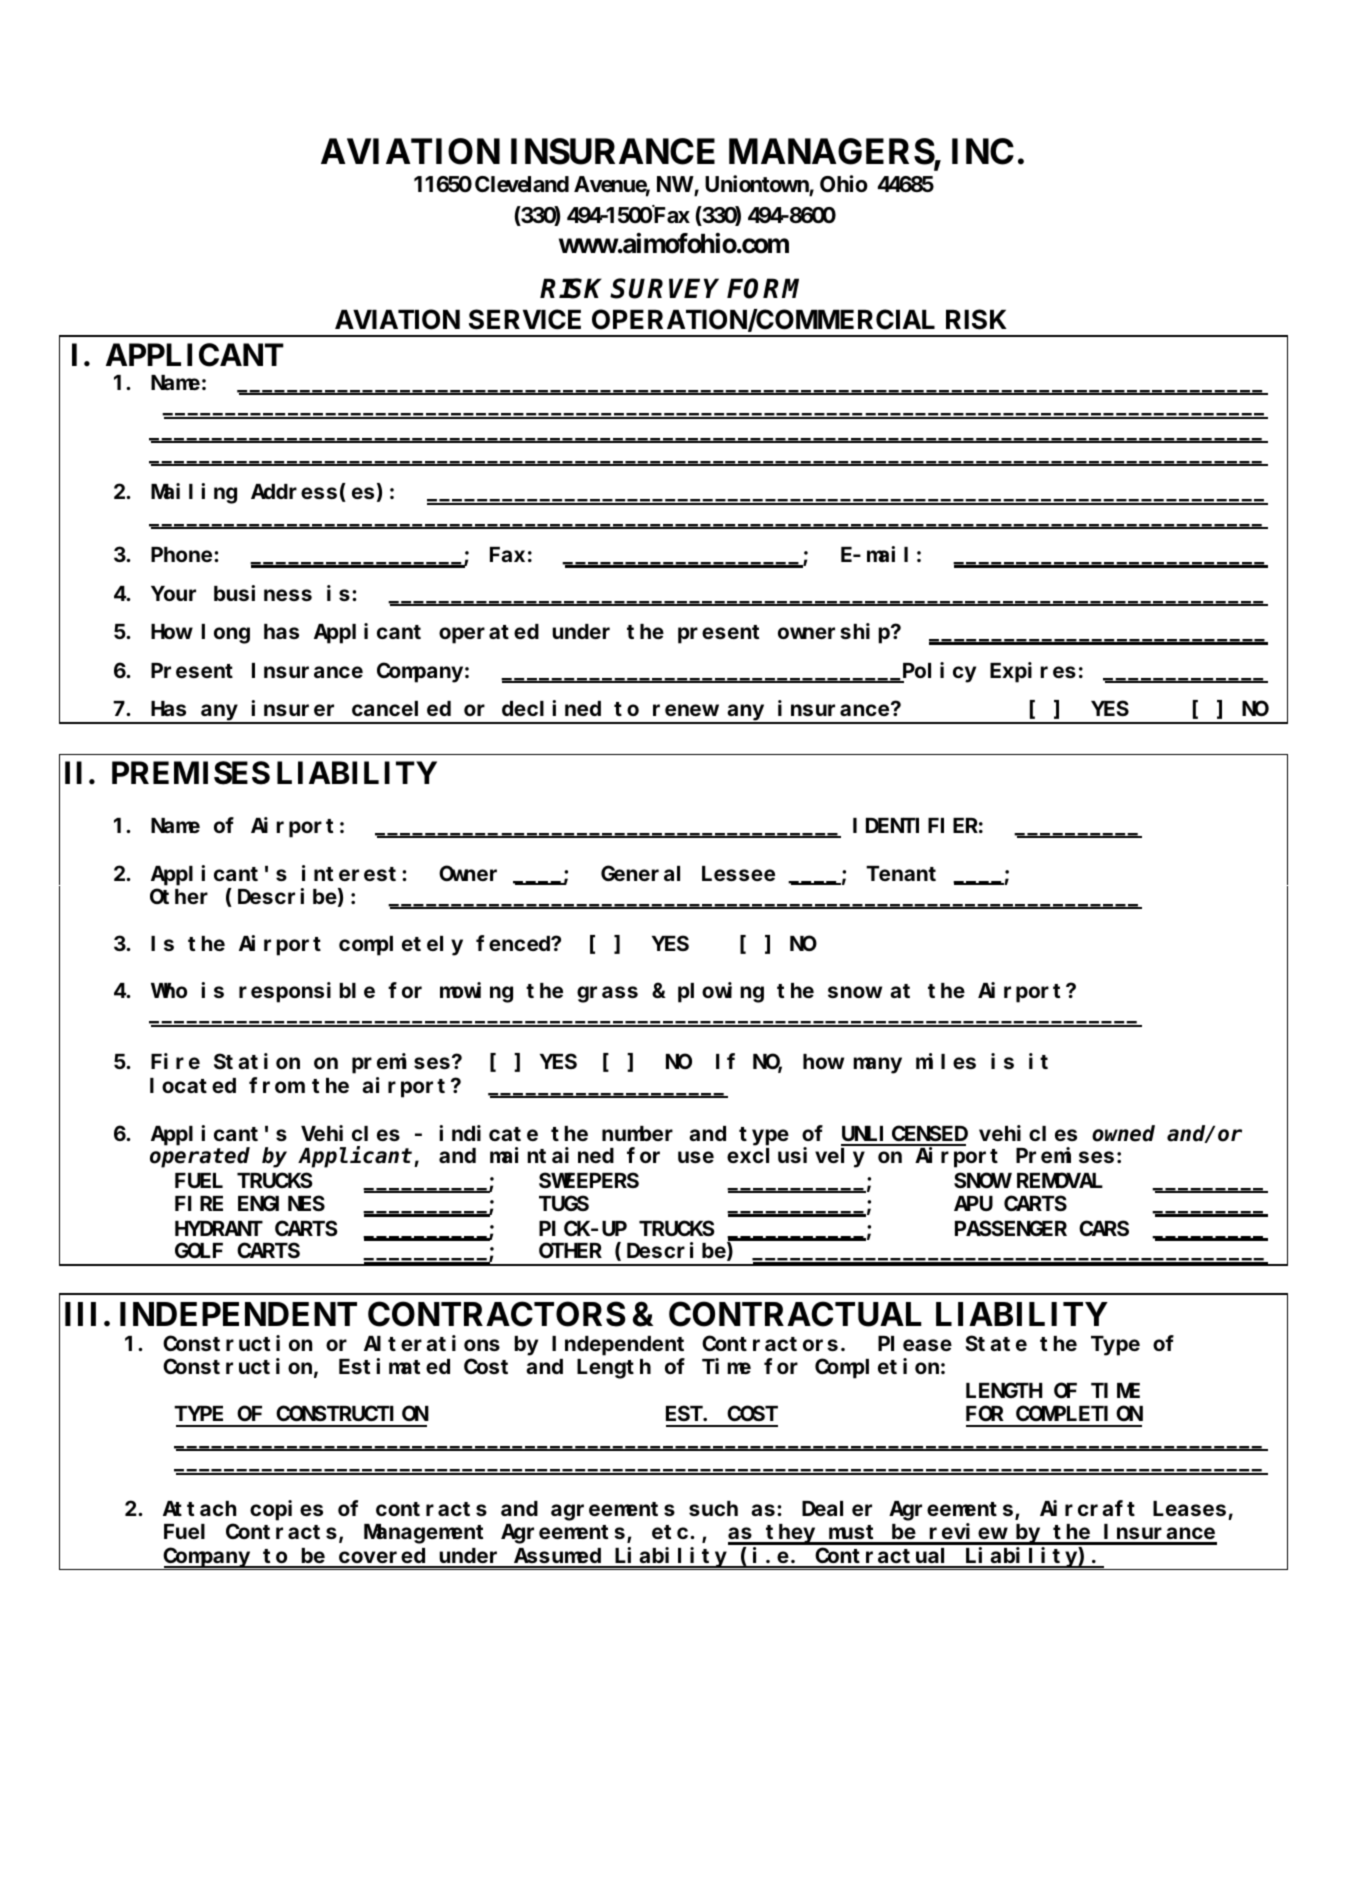 Image resolution: width=1345 pixels, height=1903 pixels. What do you see at coordinates (738, 874) in the page?
I see `Lessee` at bounding box center [738, 874].
